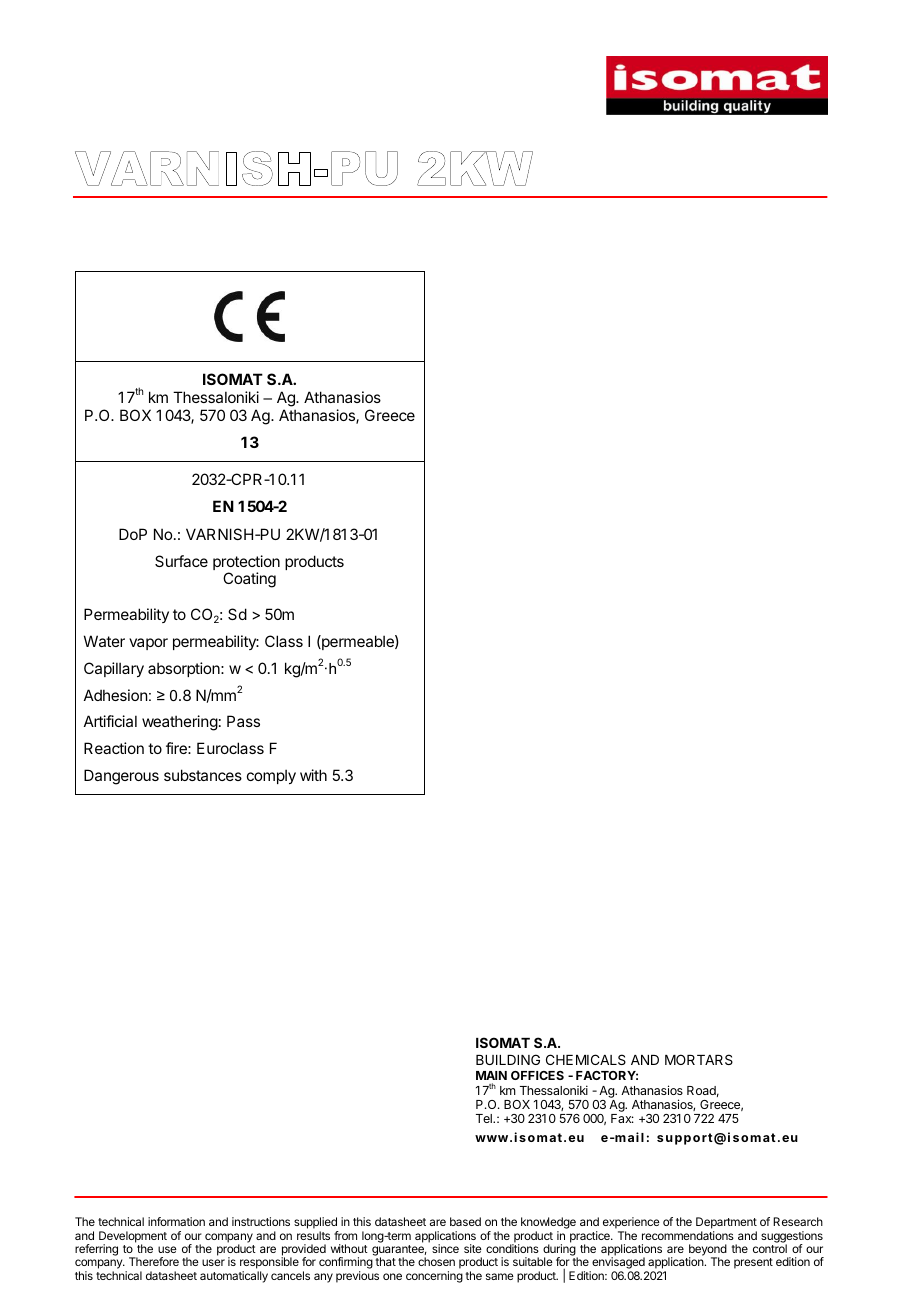 This screenshot has width=924, height=1308. Describe the element at coordinates (213, 1262) in the screenshot. I see `user` at that location.
